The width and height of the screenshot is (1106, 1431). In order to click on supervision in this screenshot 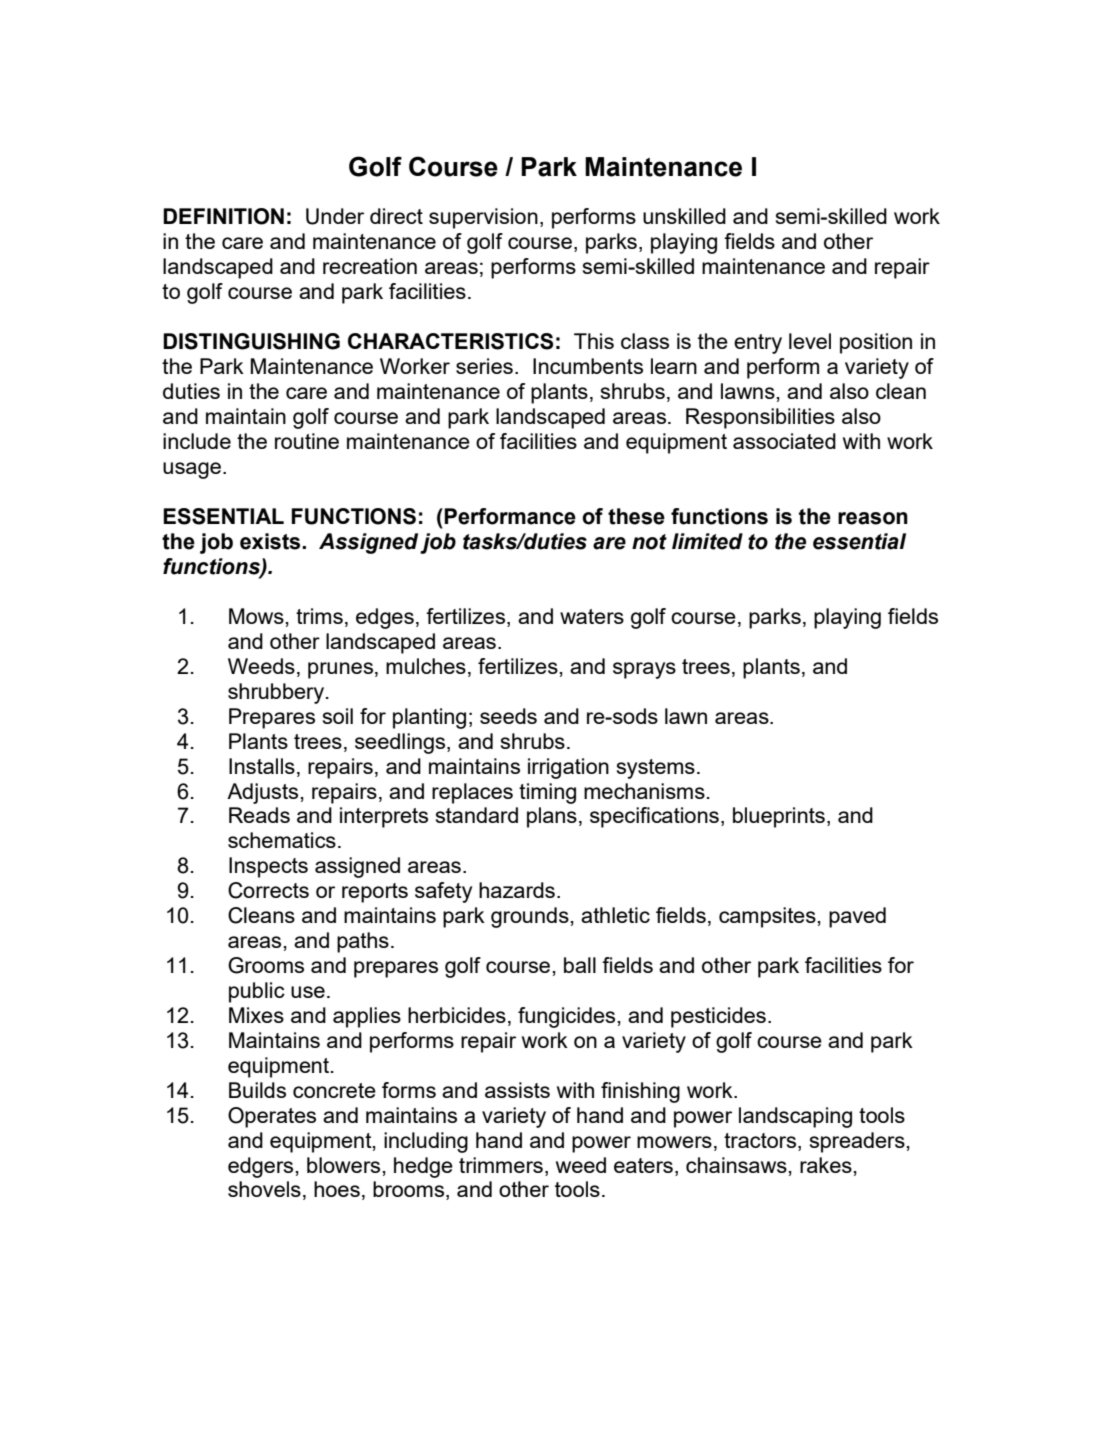, I will do `click(483, 218)`.
